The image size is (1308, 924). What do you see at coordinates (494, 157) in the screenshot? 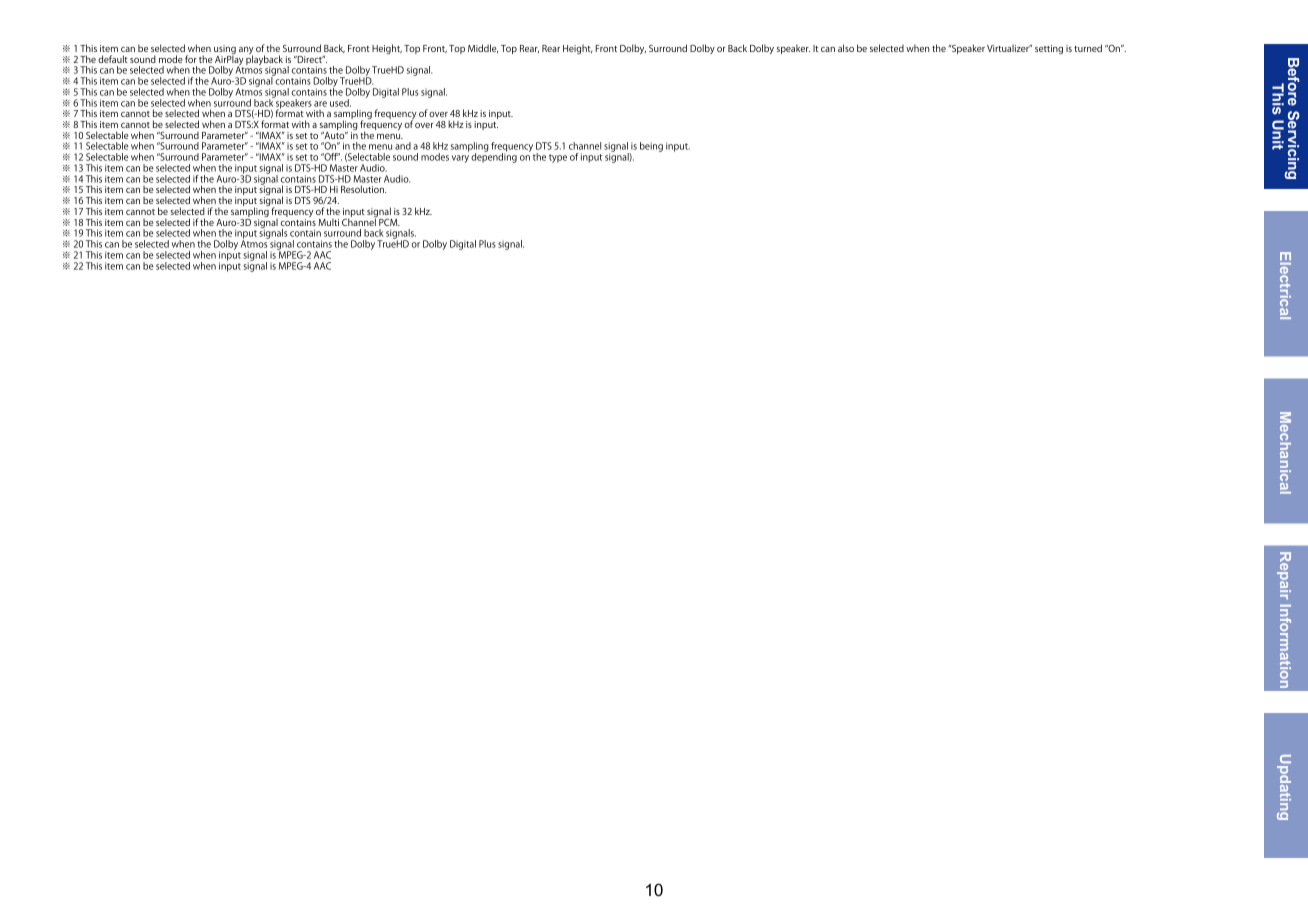
I see `depending` at bounding box center [494, 157].
